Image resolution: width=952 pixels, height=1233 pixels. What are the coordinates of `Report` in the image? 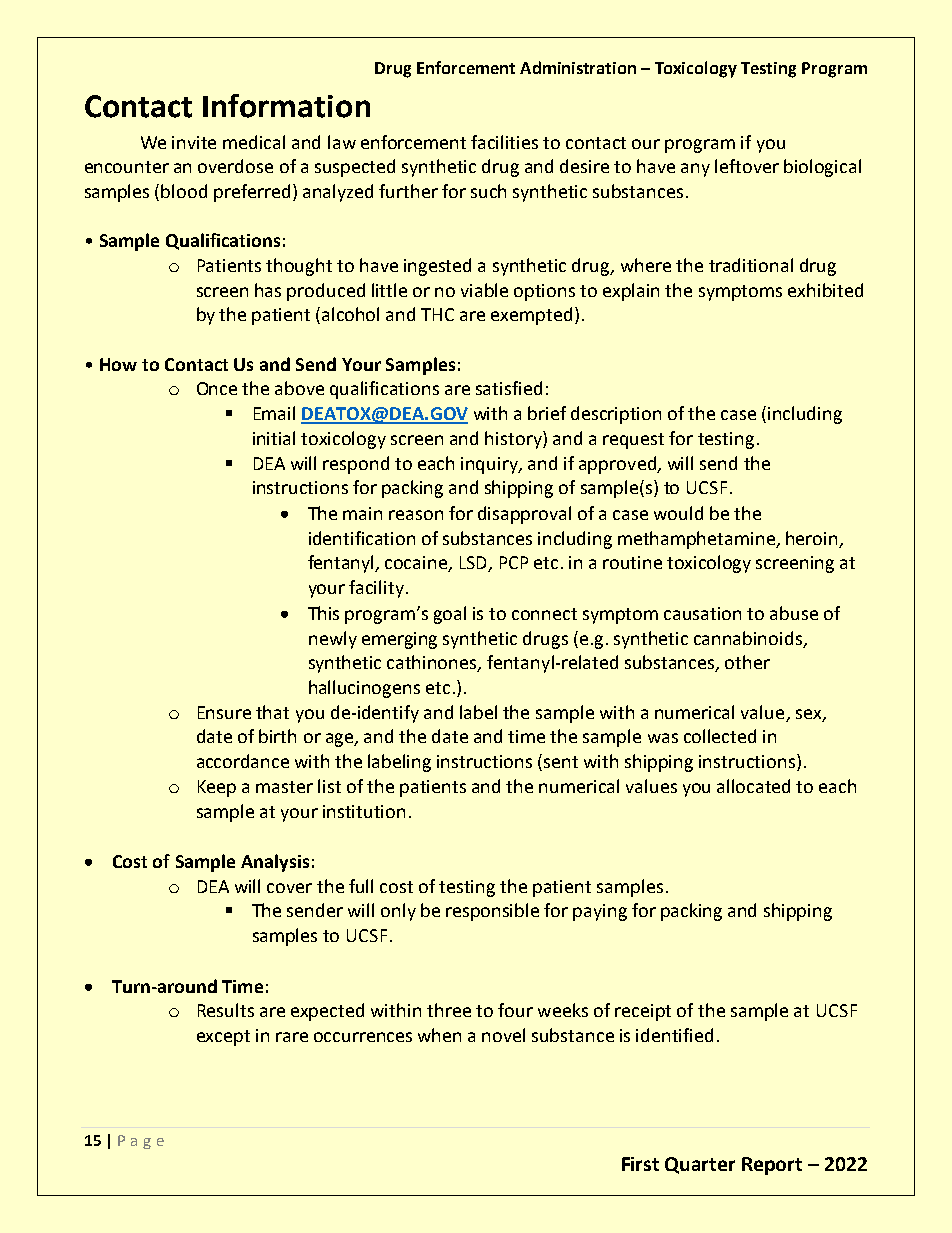 It's located at (772, 1166).
